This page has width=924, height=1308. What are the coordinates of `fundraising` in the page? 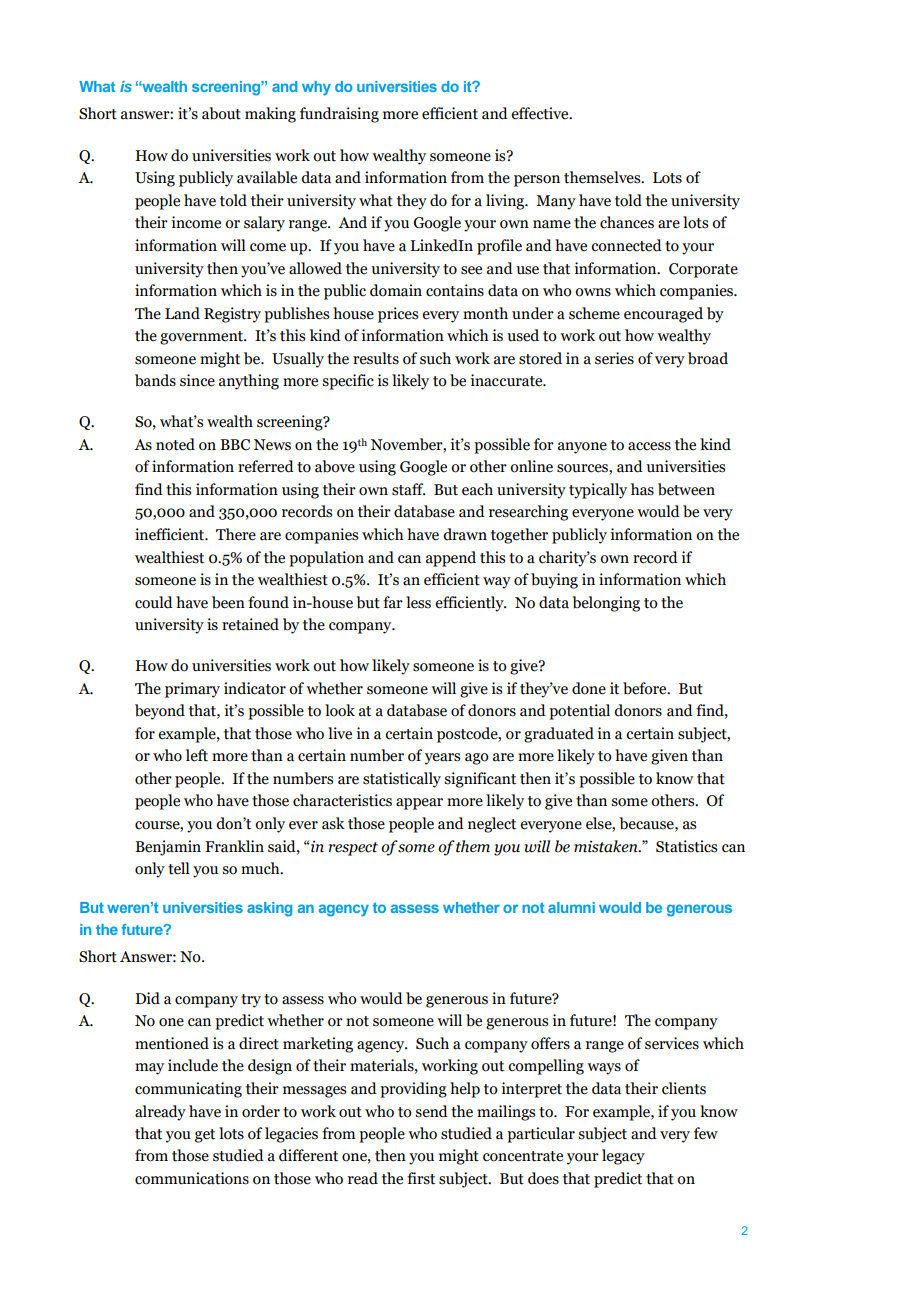 It's located at (339, 115).
